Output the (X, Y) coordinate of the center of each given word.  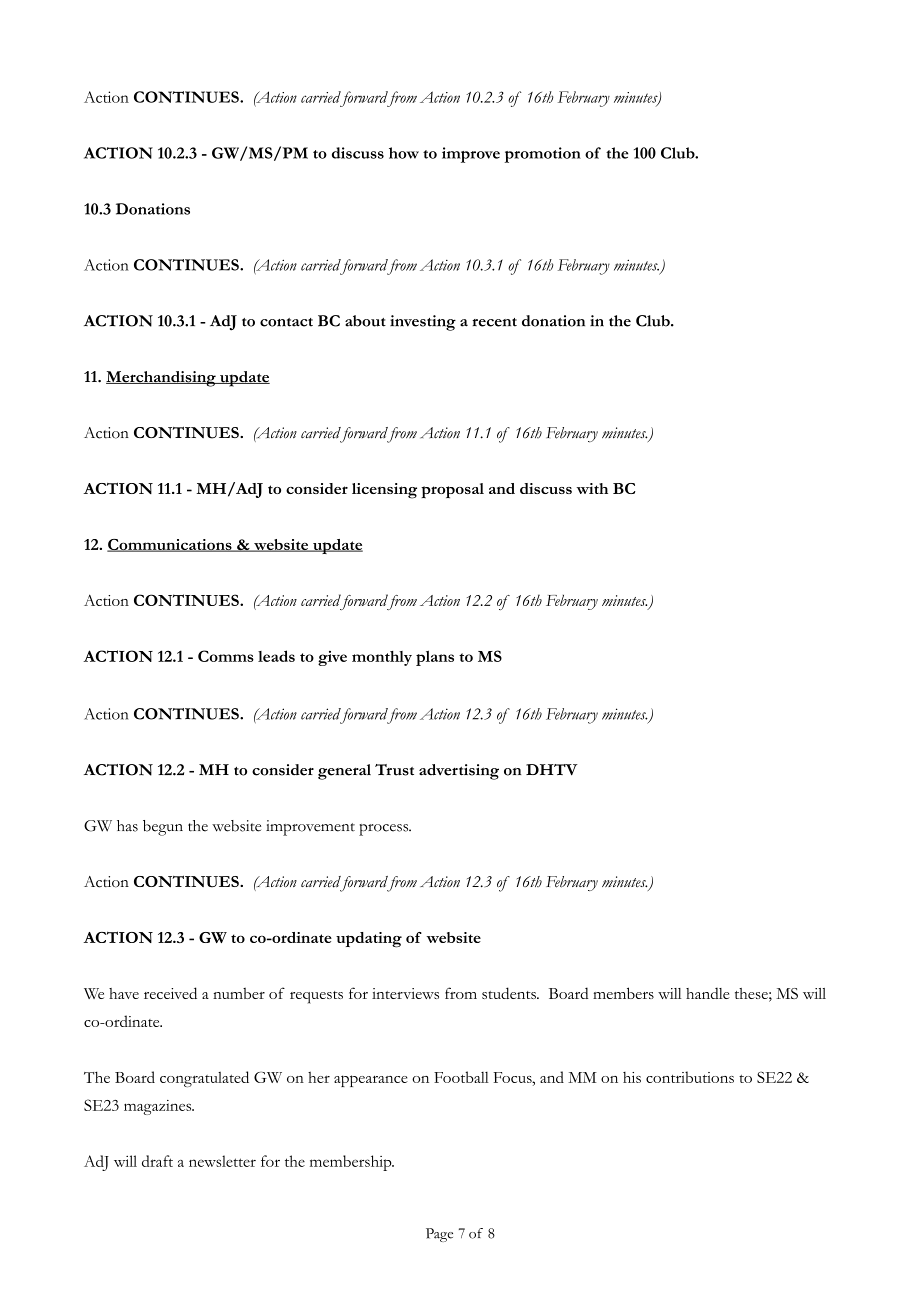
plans (435, 658)
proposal (452, 490)
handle (708, 993)
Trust (394, 770)
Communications (170, 545)
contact (286, 322)
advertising (459, 772)
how (404, 153)
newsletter (222, 1161)
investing (423, 323)
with (592, 488)
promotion (542, 155)
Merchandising (162, 379)
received (170, 993)
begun (163, 828)
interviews (405, 993)
